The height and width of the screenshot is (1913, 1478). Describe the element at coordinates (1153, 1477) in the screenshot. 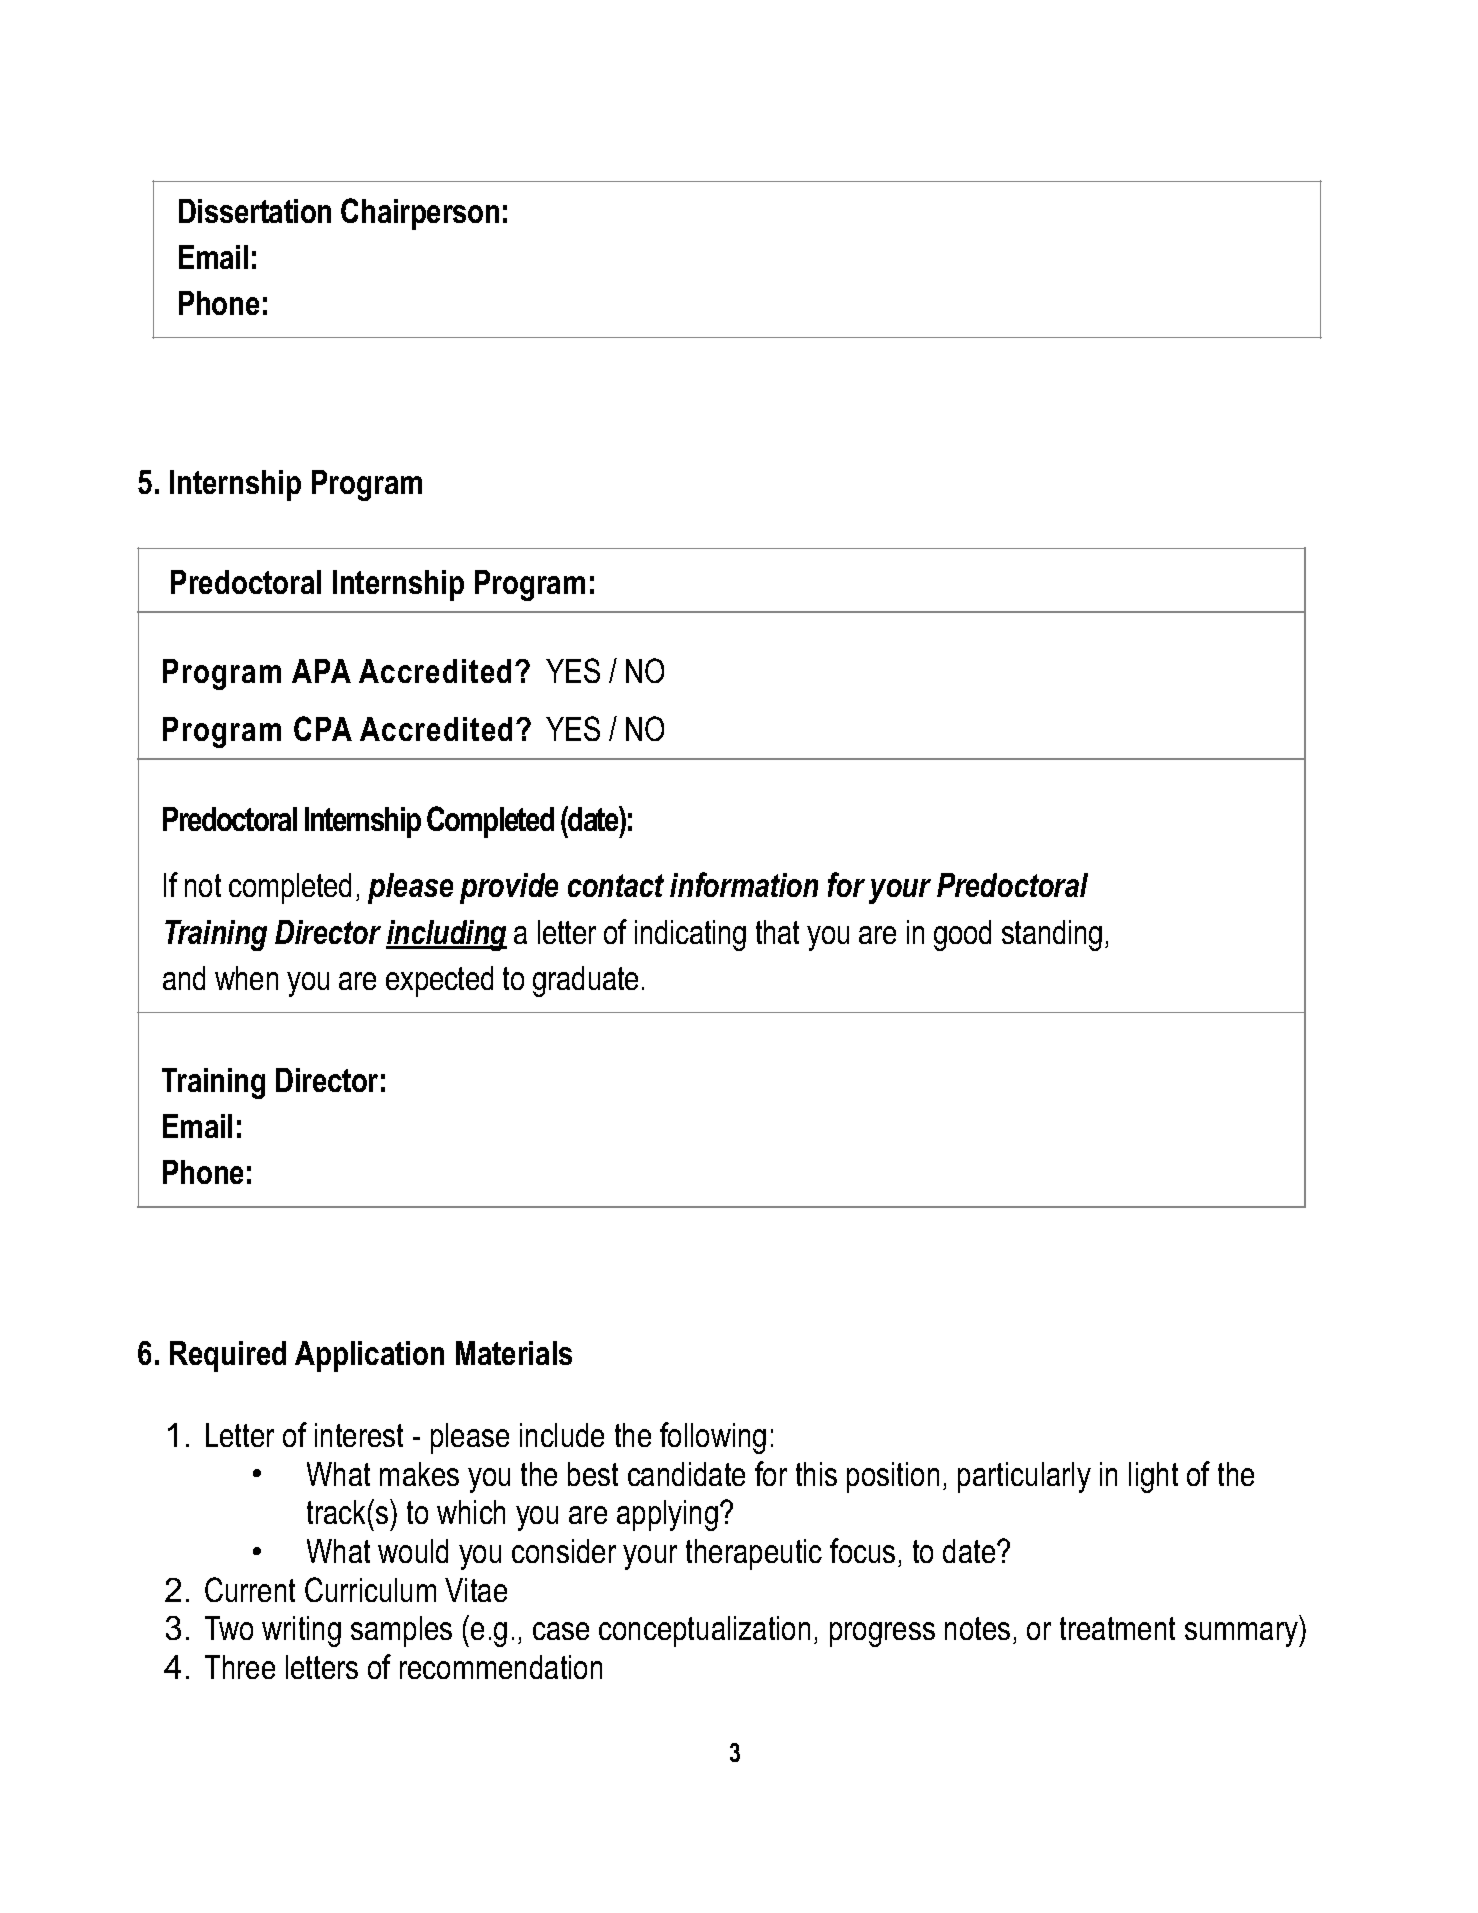

I see `light` at that location.
